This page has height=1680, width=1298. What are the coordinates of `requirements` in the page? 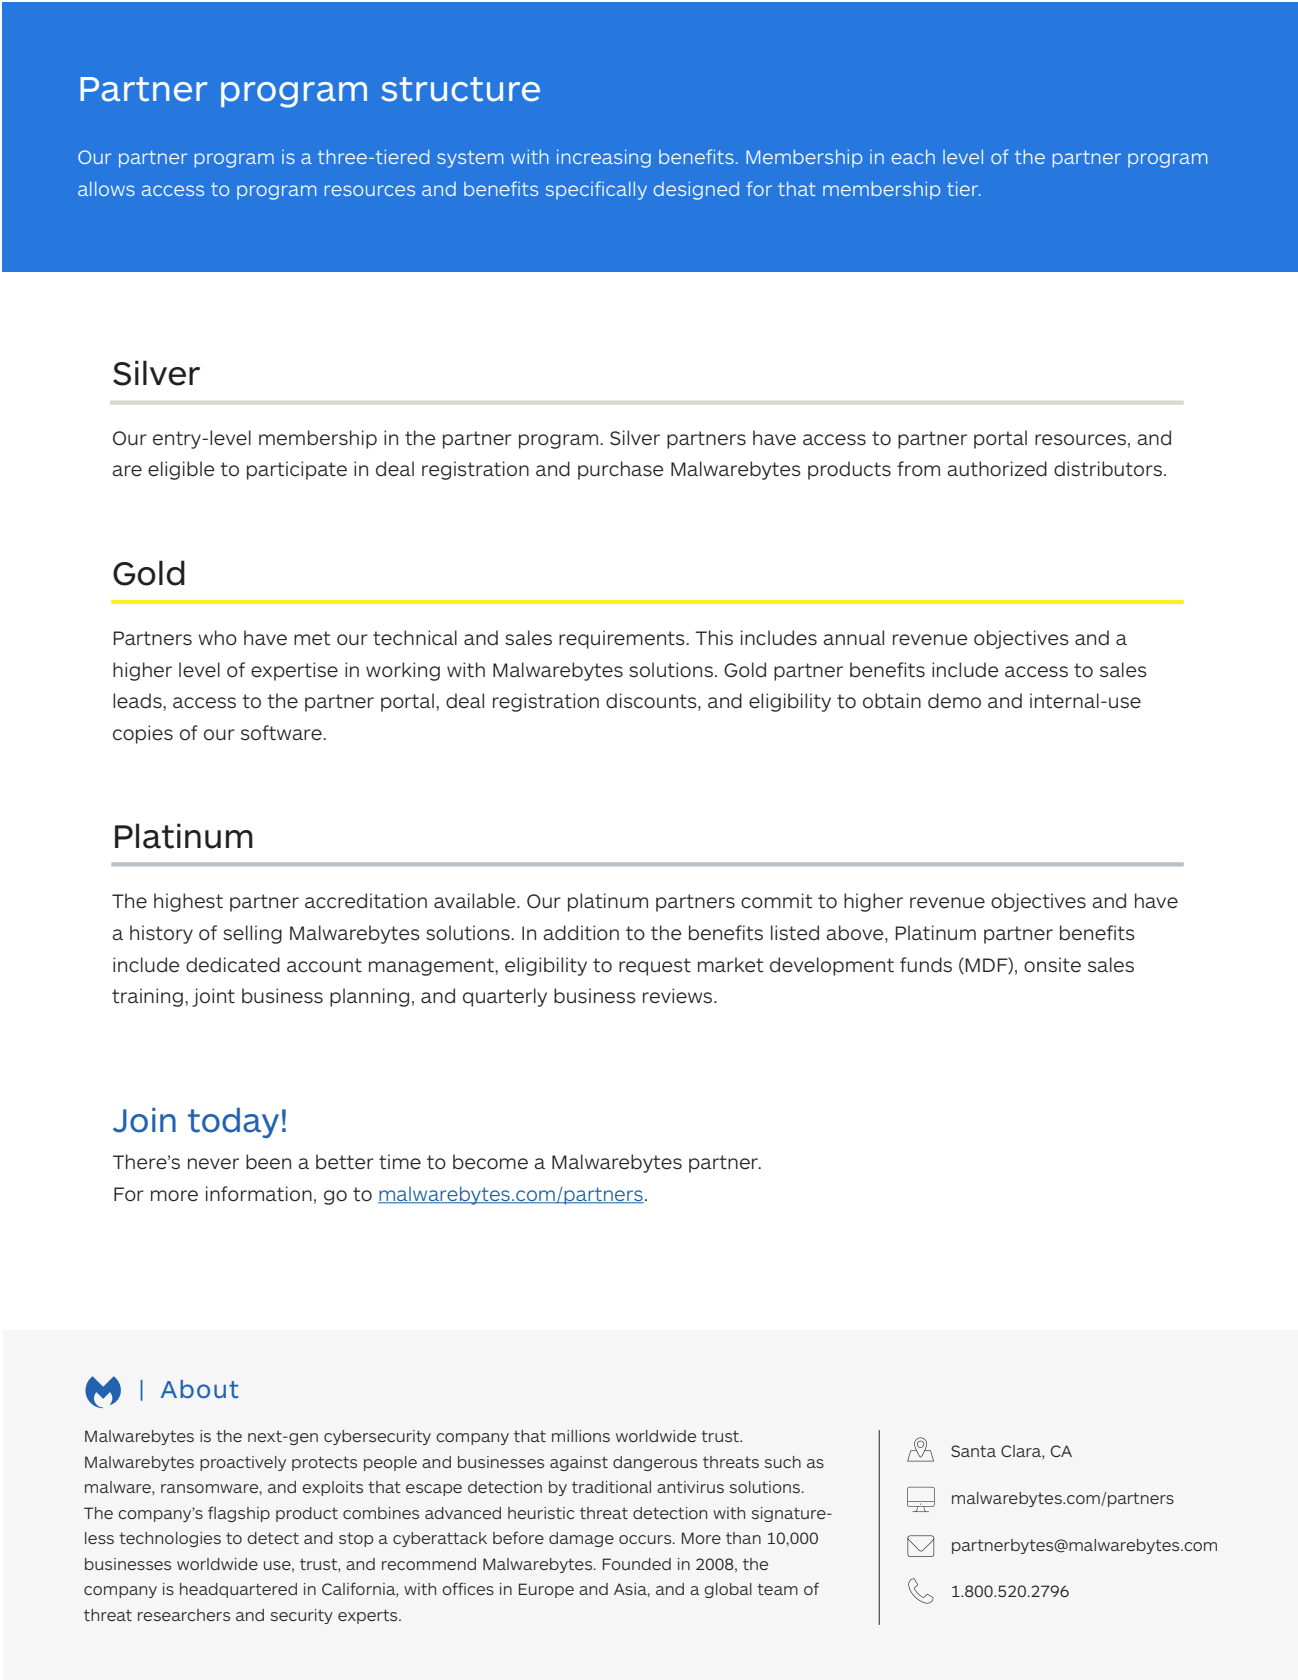 It's located at (623, 639).
